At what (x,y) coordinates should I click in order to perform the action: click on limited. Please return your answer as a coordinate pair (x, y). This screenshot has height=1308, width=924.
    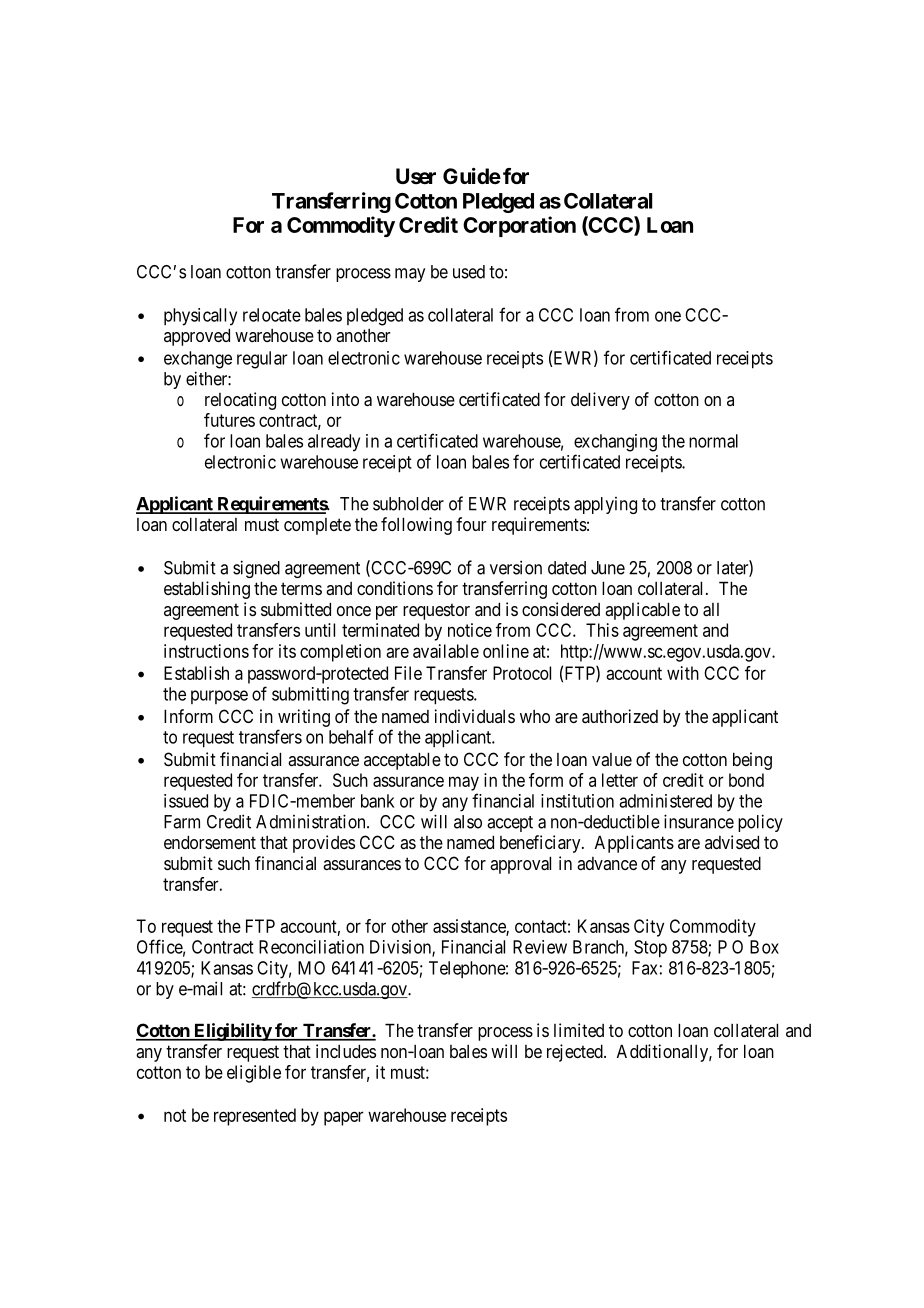
    Looking at the image, I should click on (579, 1030).
